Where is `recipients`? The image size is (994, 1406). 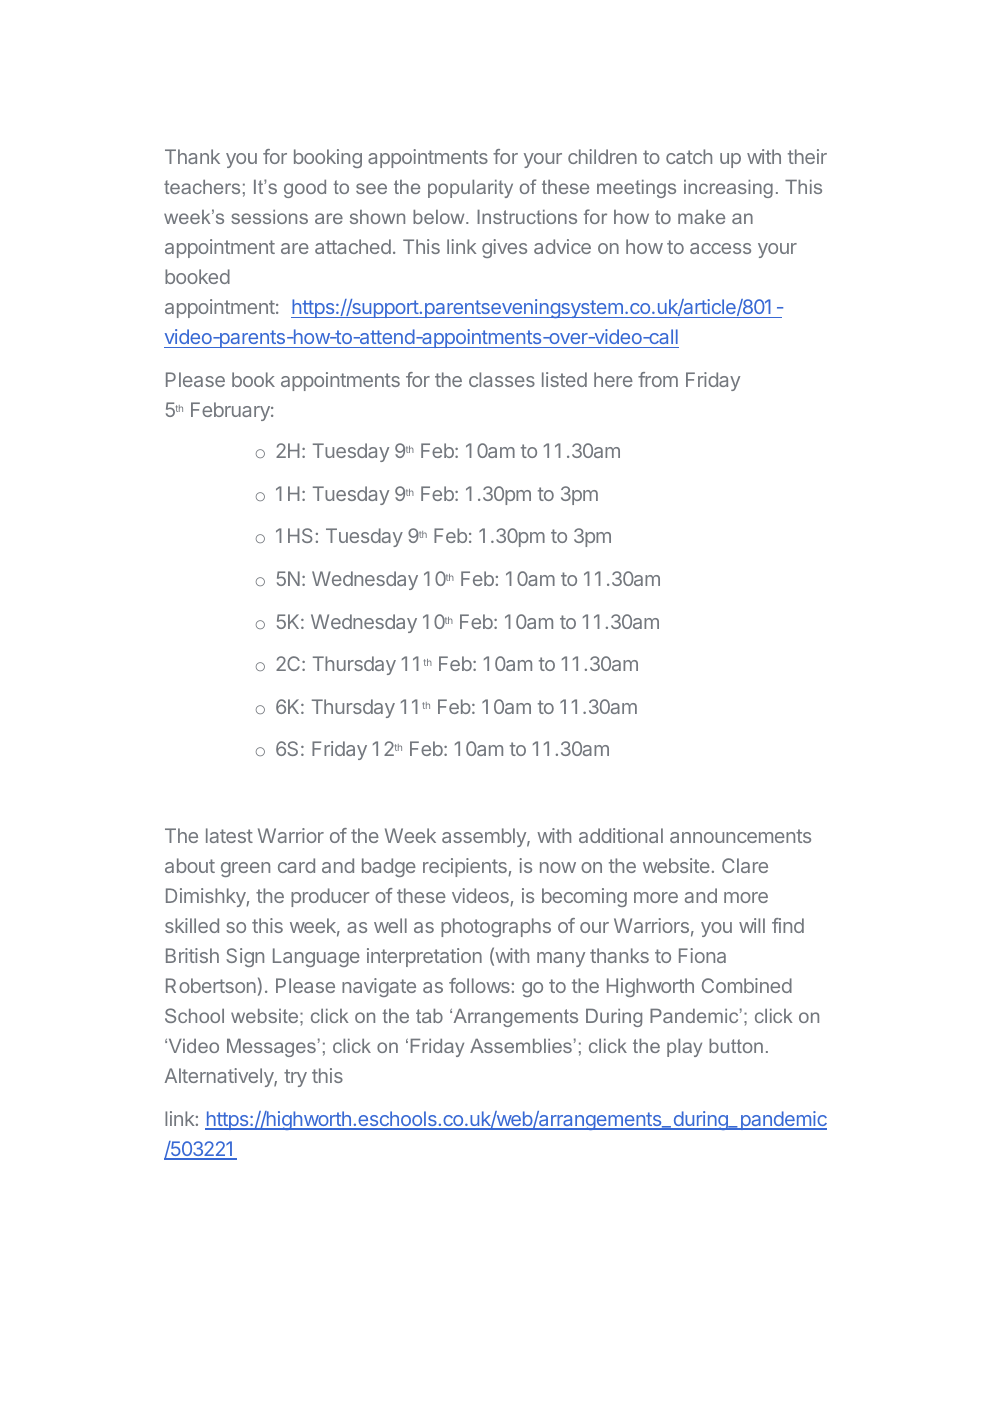
recipients is located at coordinates (465, 867).
